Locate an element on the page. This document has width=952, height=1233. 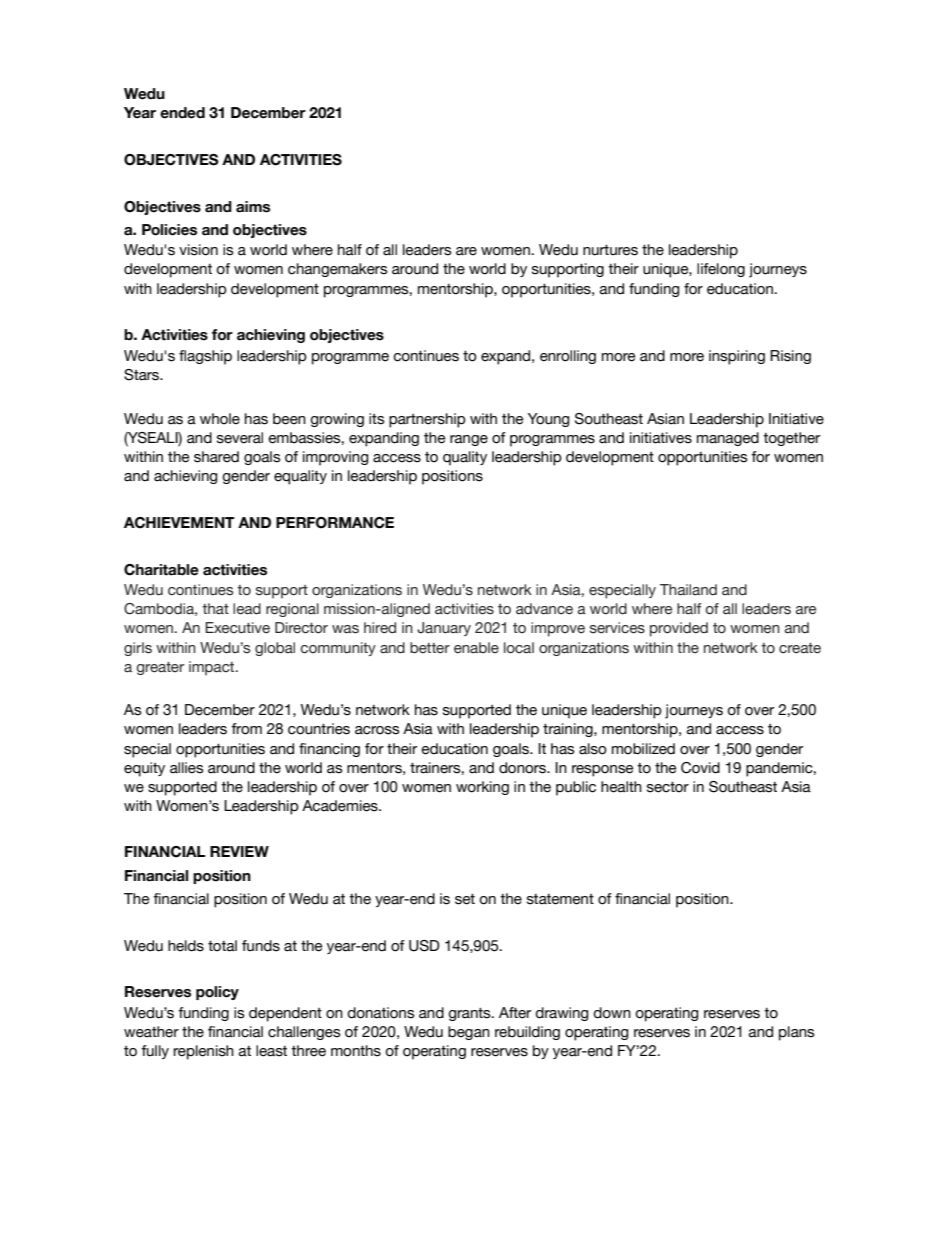
Covid is located at coordinates (700, 768).
